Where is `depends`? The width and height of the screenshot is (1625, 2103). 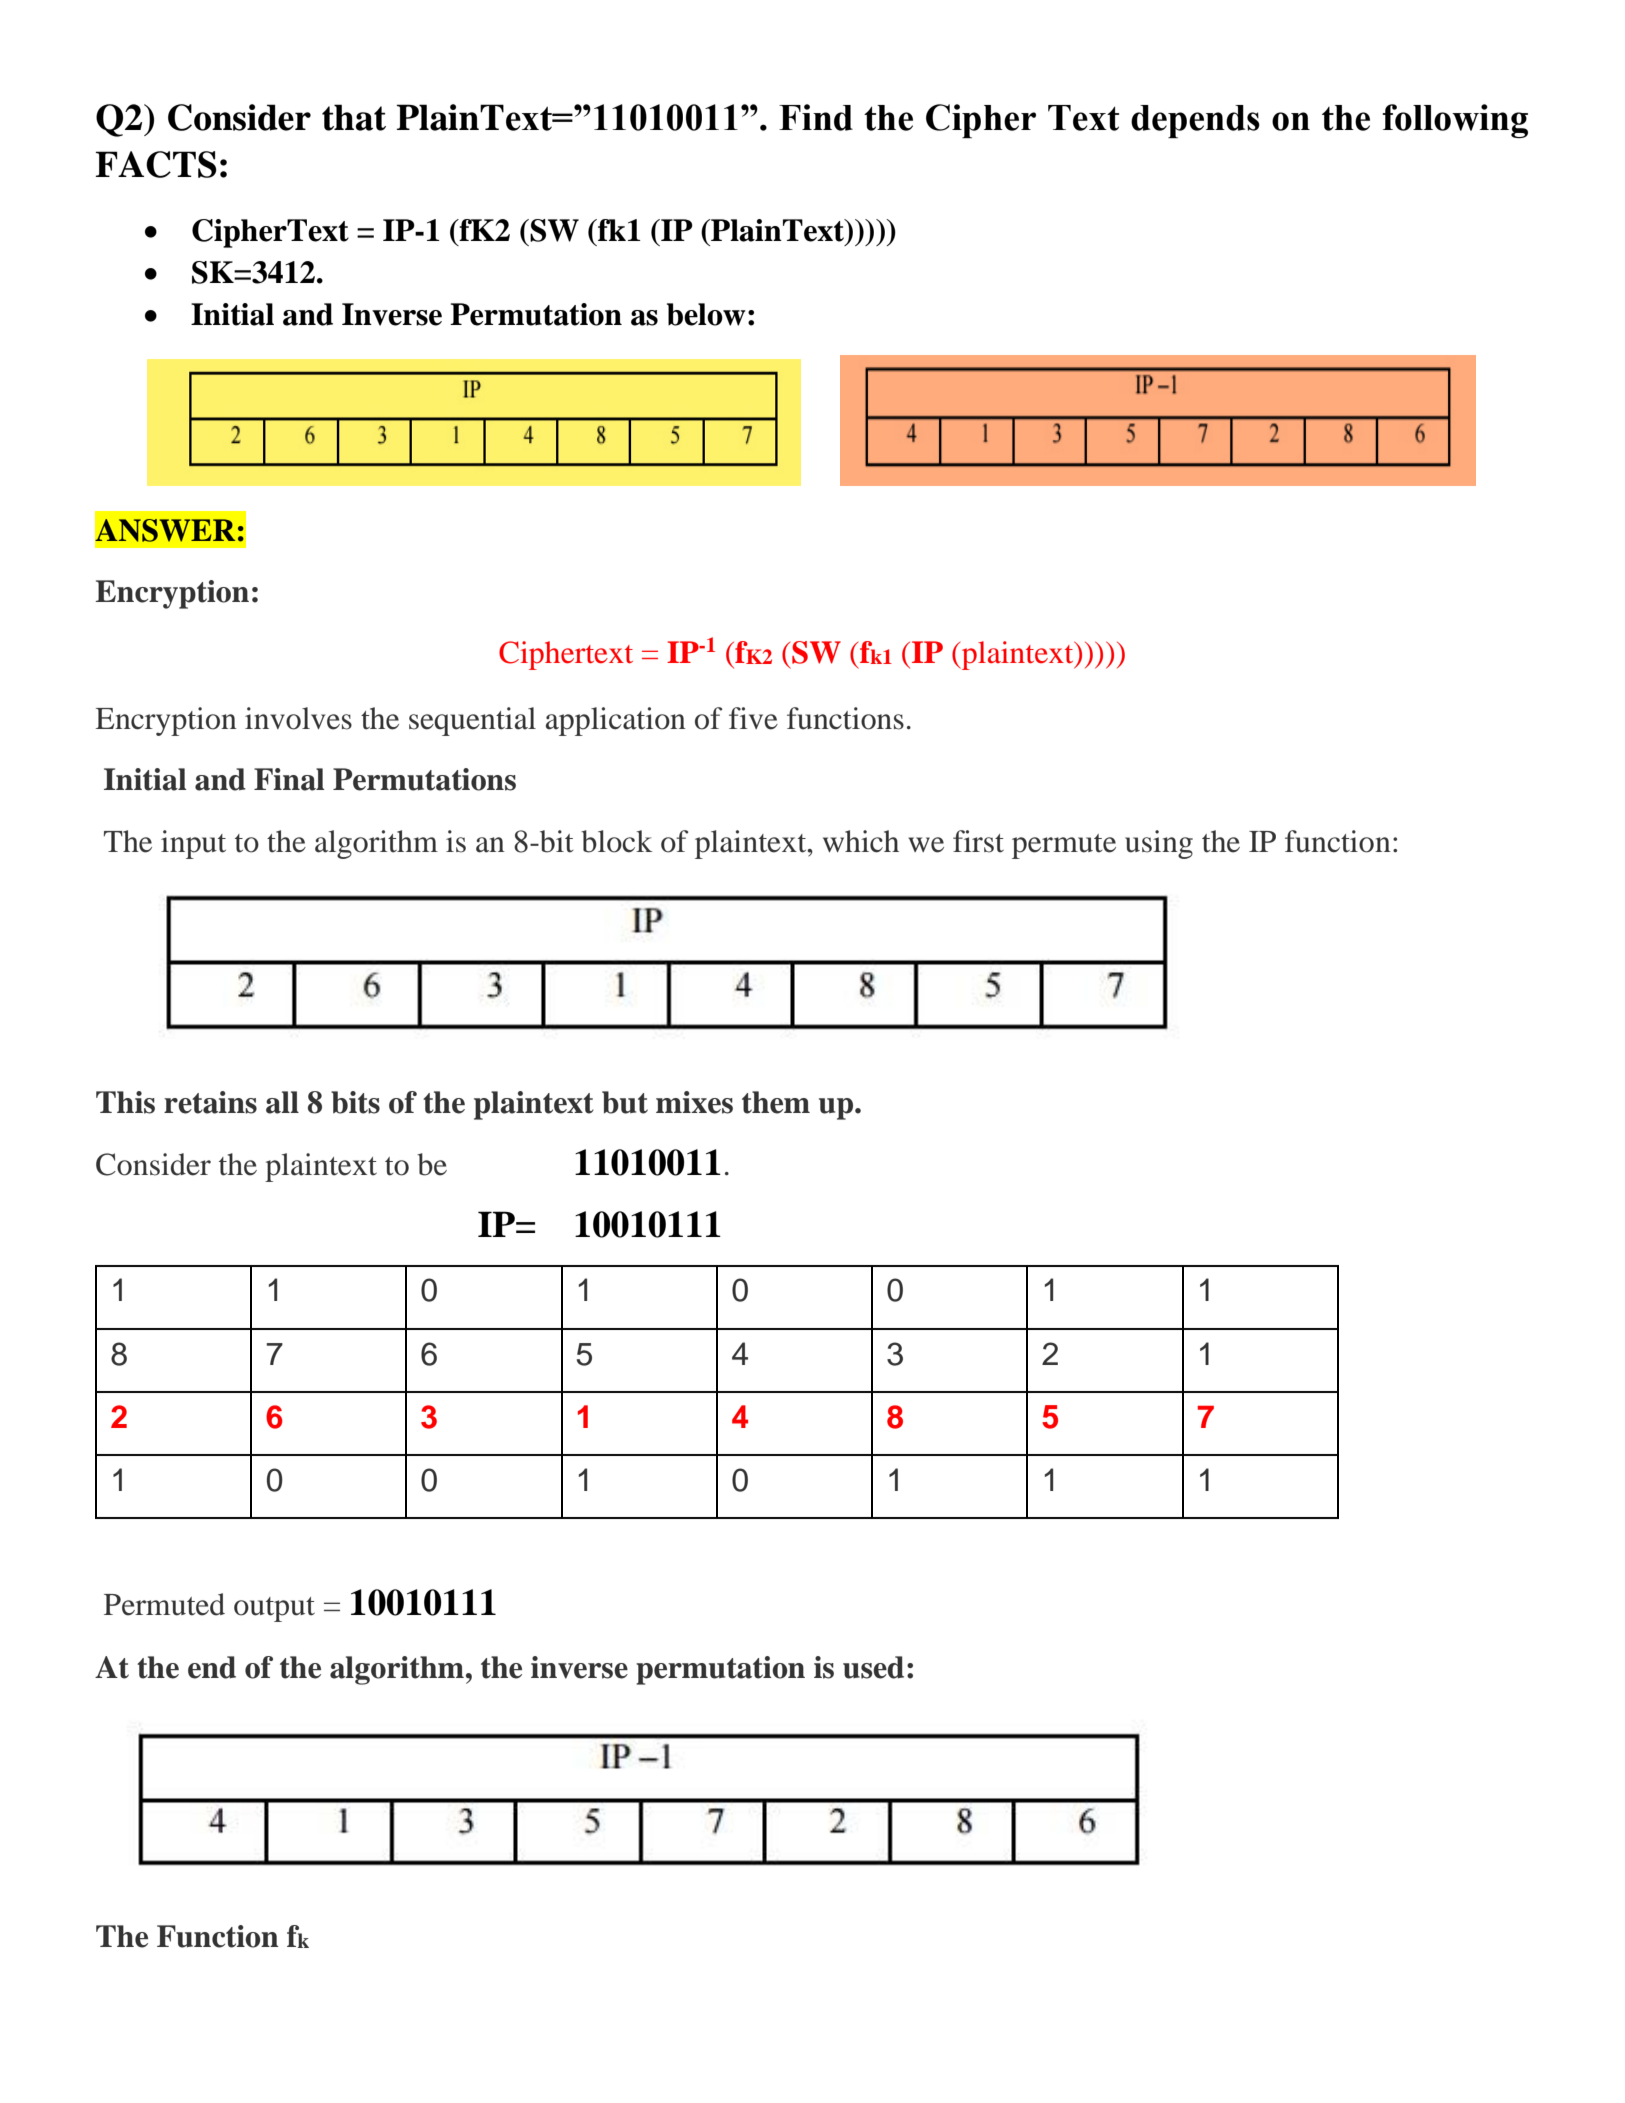
depends is located at coordinates (1195, 121).
